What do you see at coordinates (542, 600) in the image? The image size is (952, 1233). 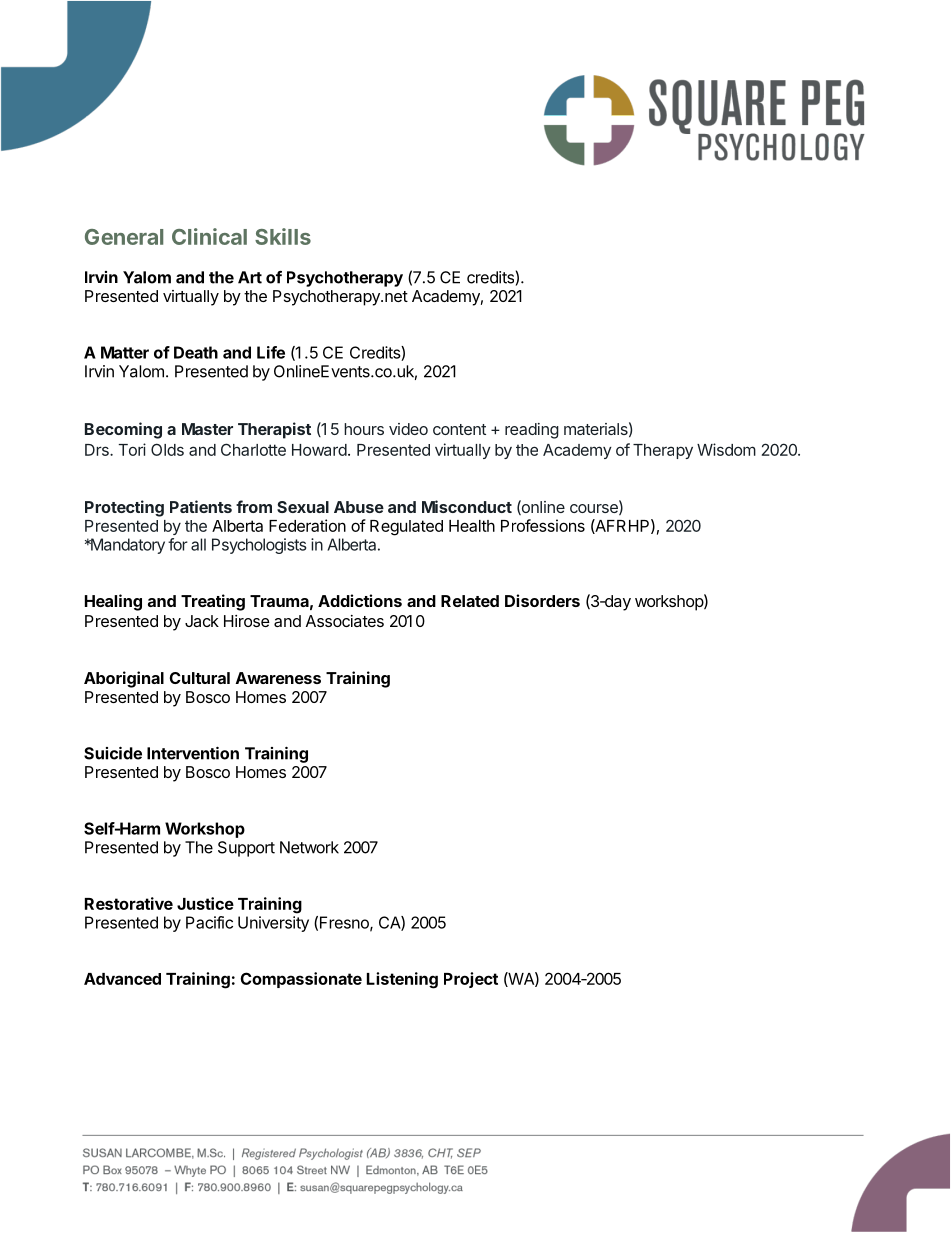 I see `Disorders` at bounding box center [542, 600].
